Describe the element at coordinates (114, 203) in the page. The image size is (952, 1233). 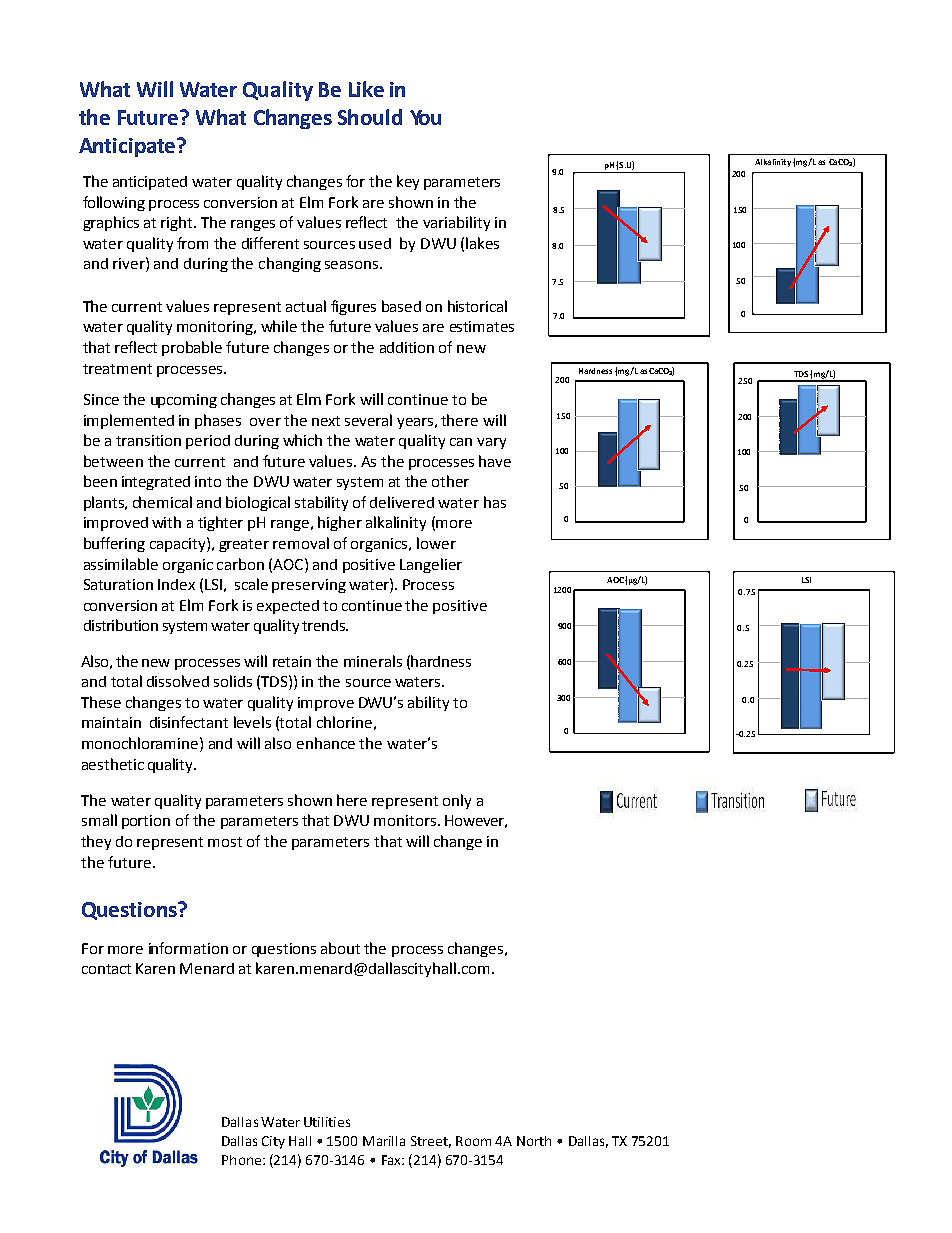
I see `following` at that location.
